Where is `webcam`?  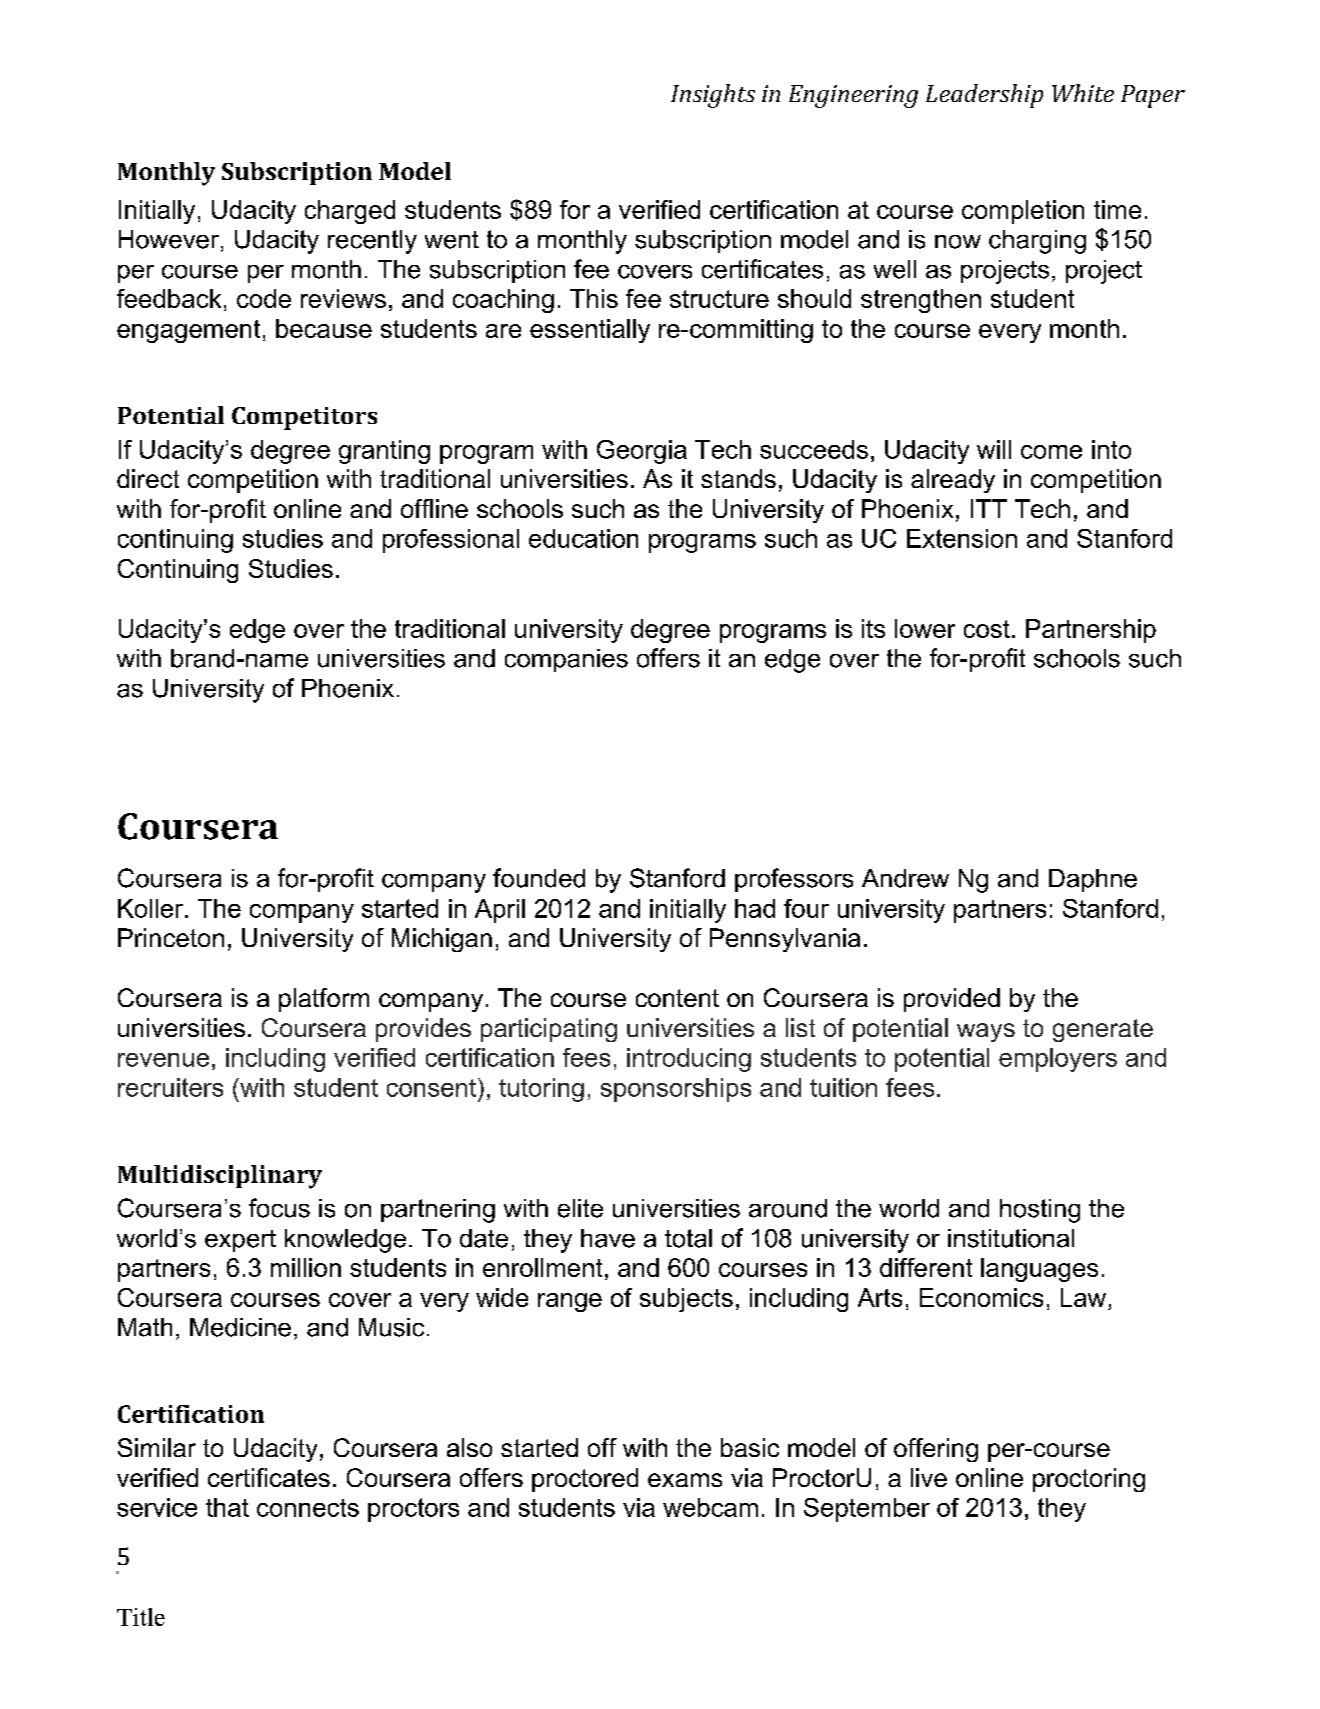
webcam is located at coordinates (710, 1507).
